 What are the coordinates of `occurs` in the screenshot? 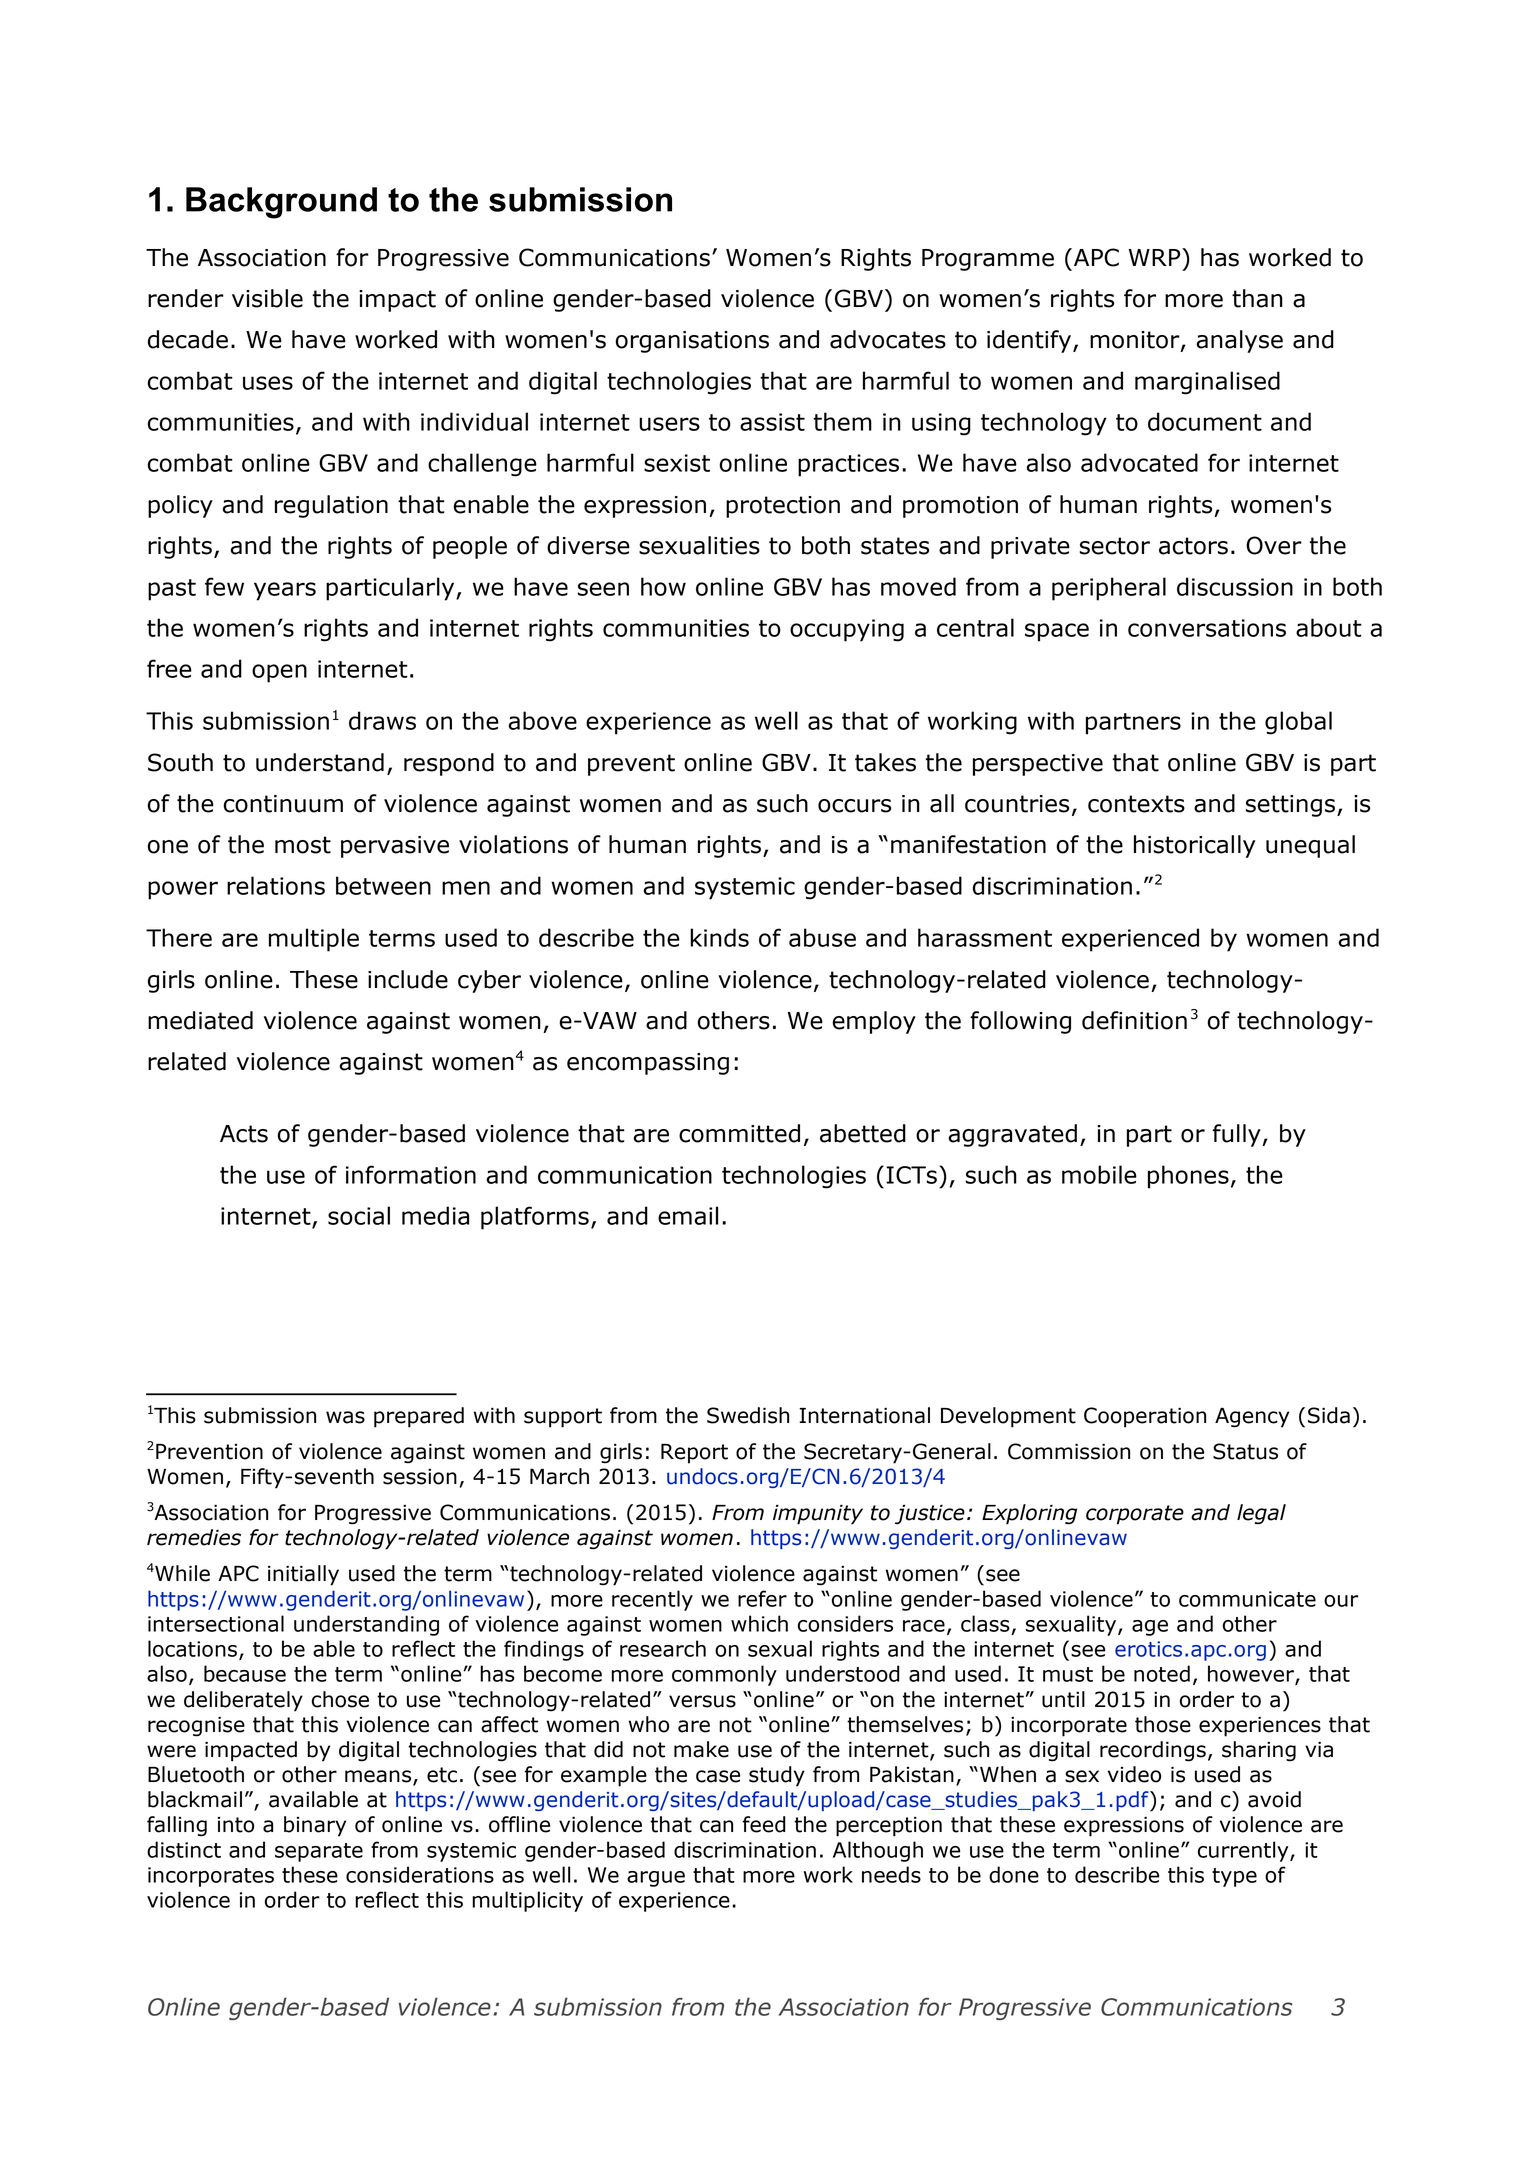 It's located at (854, 806).
